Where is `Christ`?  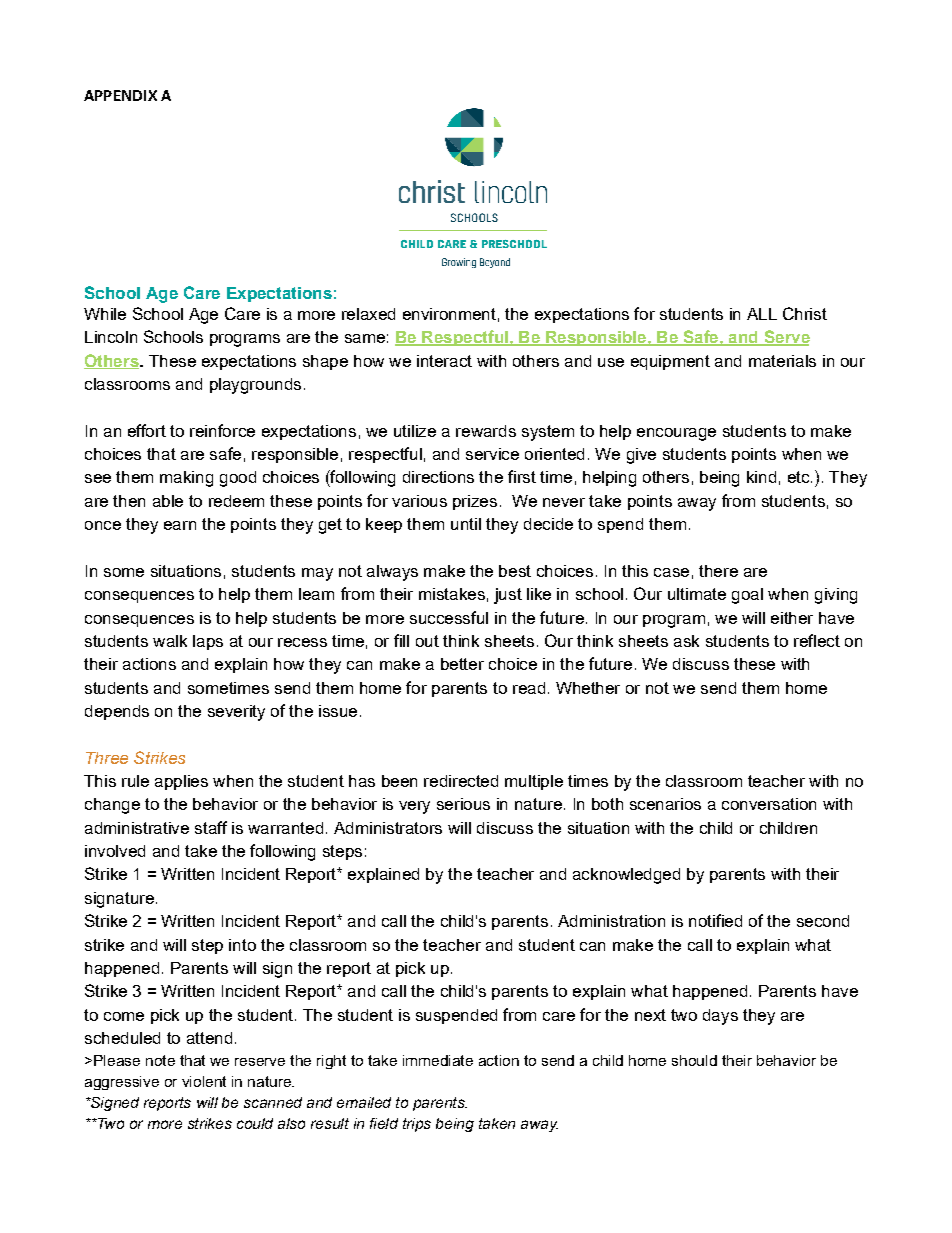
Christ is located at coordinates (805, 313).
